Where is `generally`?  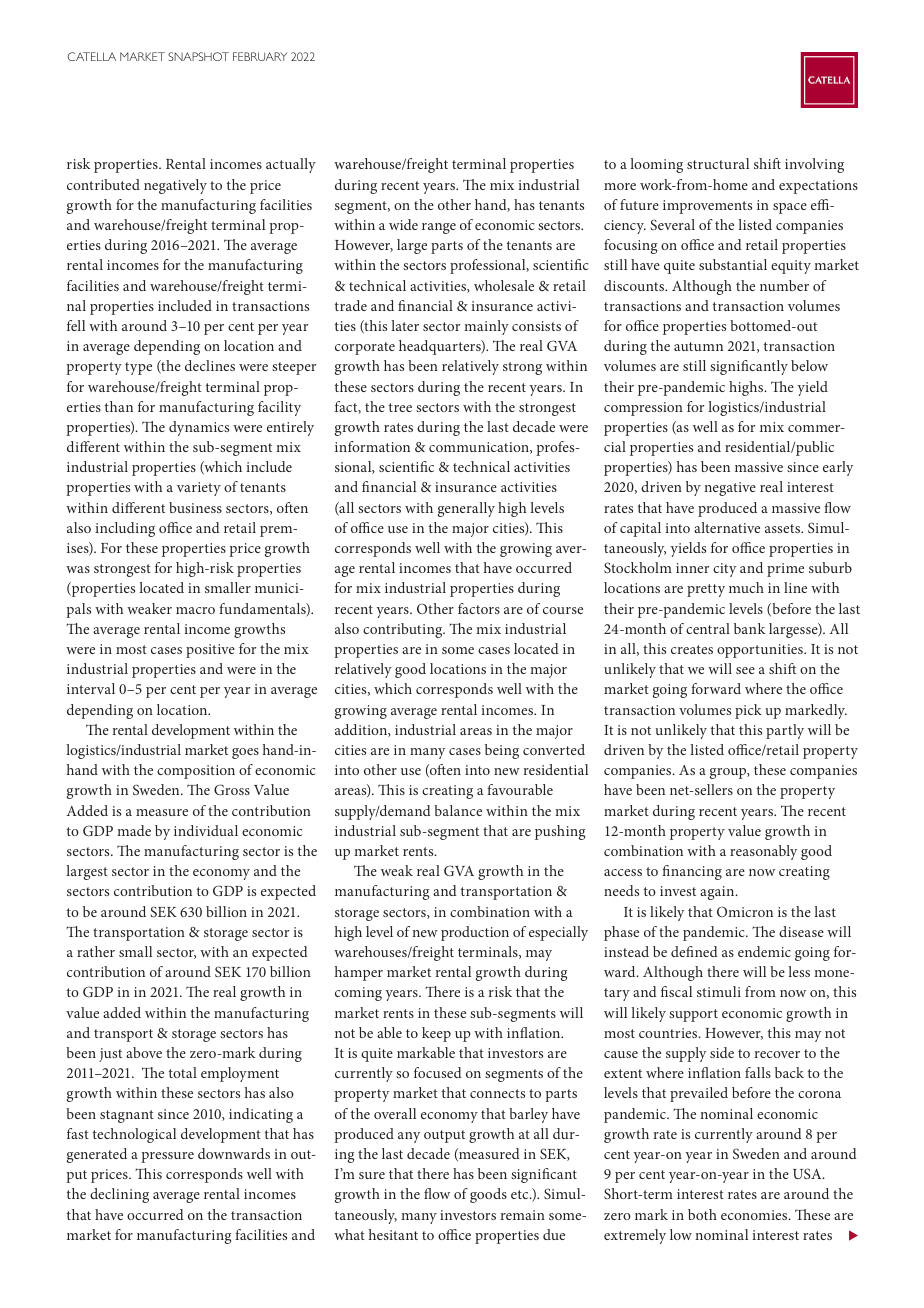 generally is located at coordinates (466, 509).
